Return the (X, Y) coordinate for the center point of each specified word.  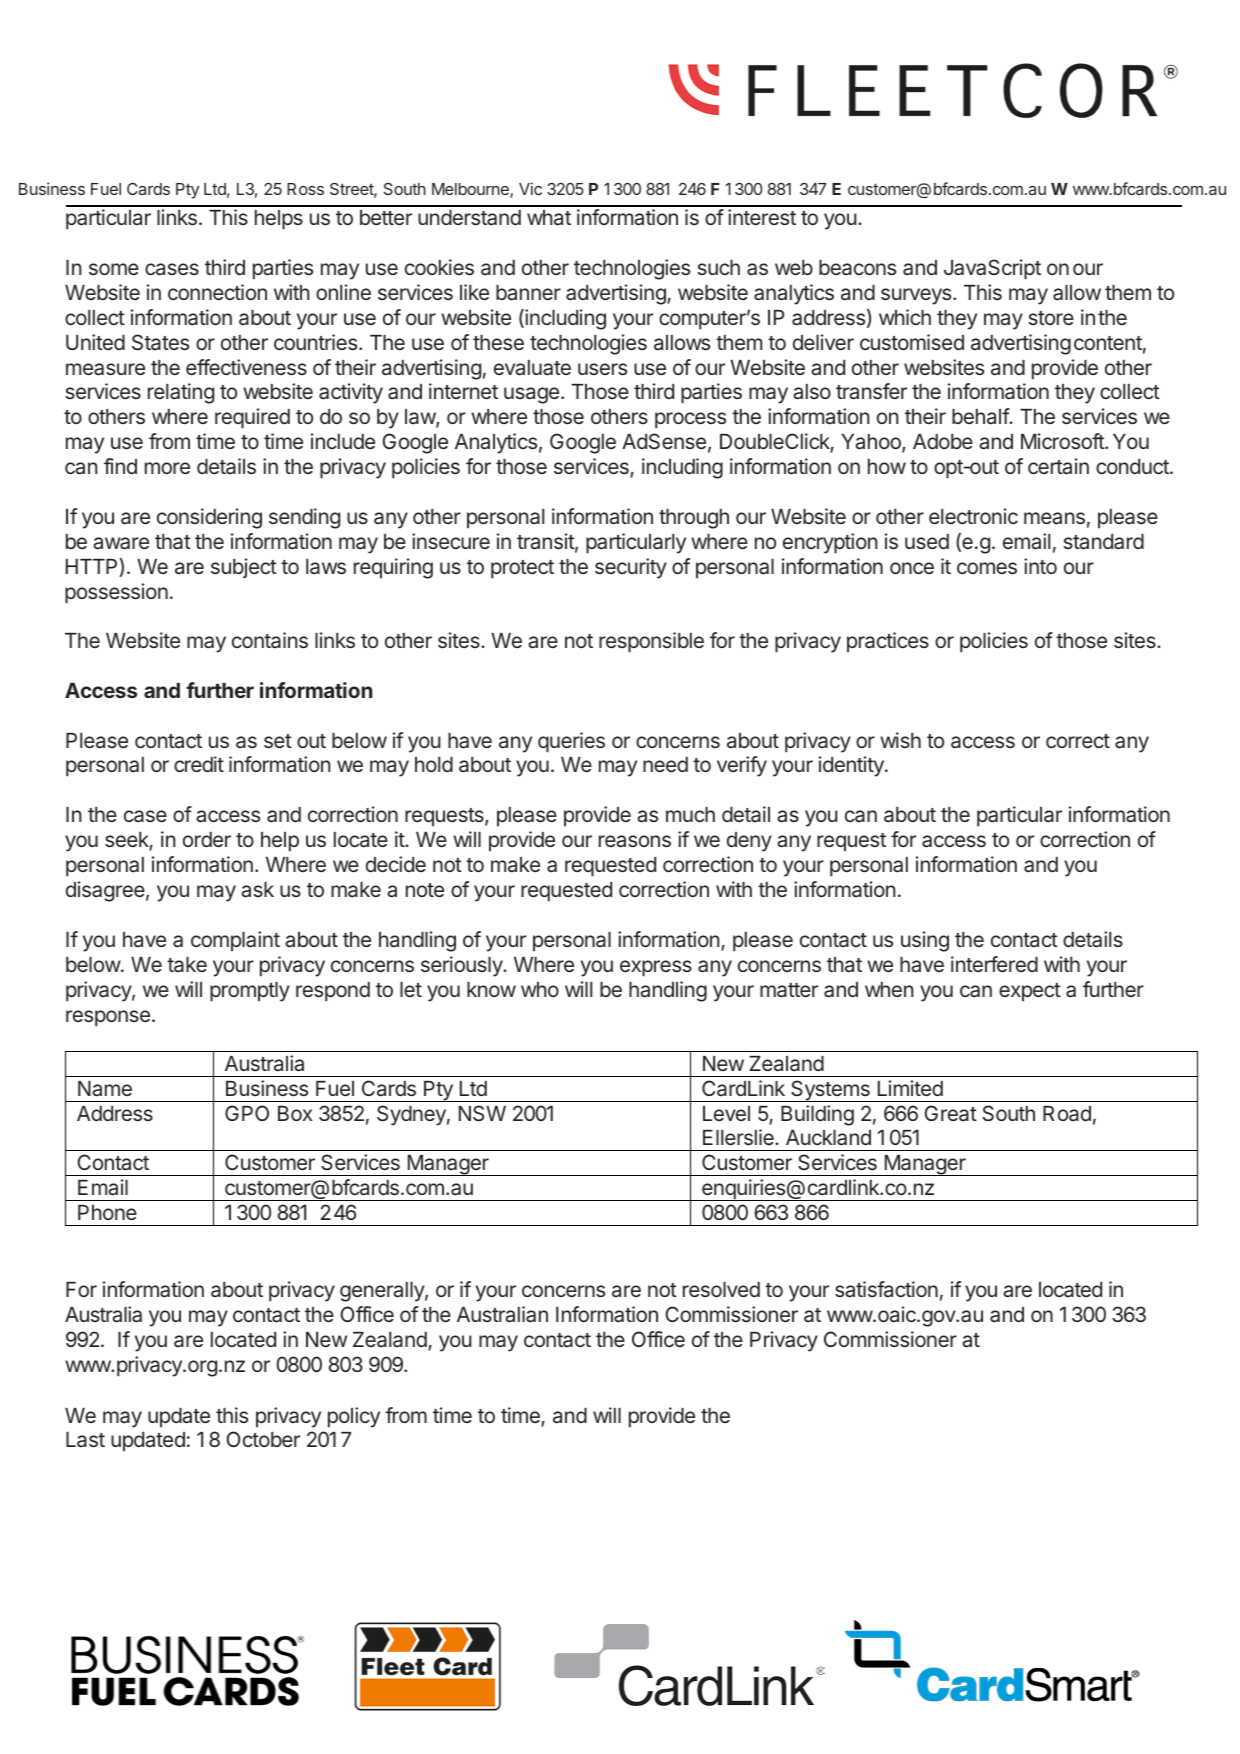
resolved (721, 1289)
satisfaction (886, 1289)
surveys (917, 296)
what (549, 217)
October (263, 1439)
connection (217, 292)
